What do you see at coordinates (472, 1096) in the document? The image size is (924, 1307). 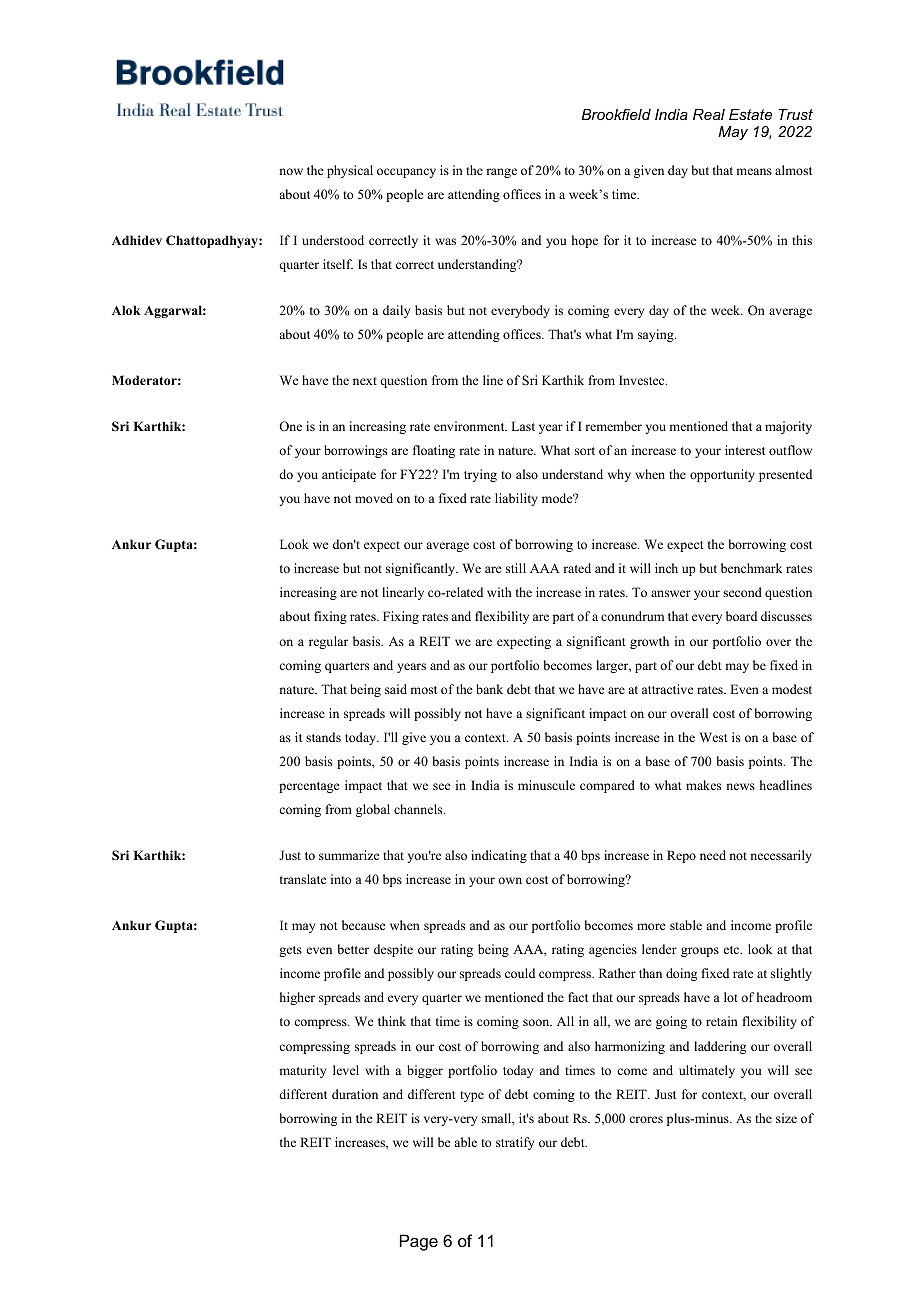 I see `type` at bounding box center [472, 1096].
